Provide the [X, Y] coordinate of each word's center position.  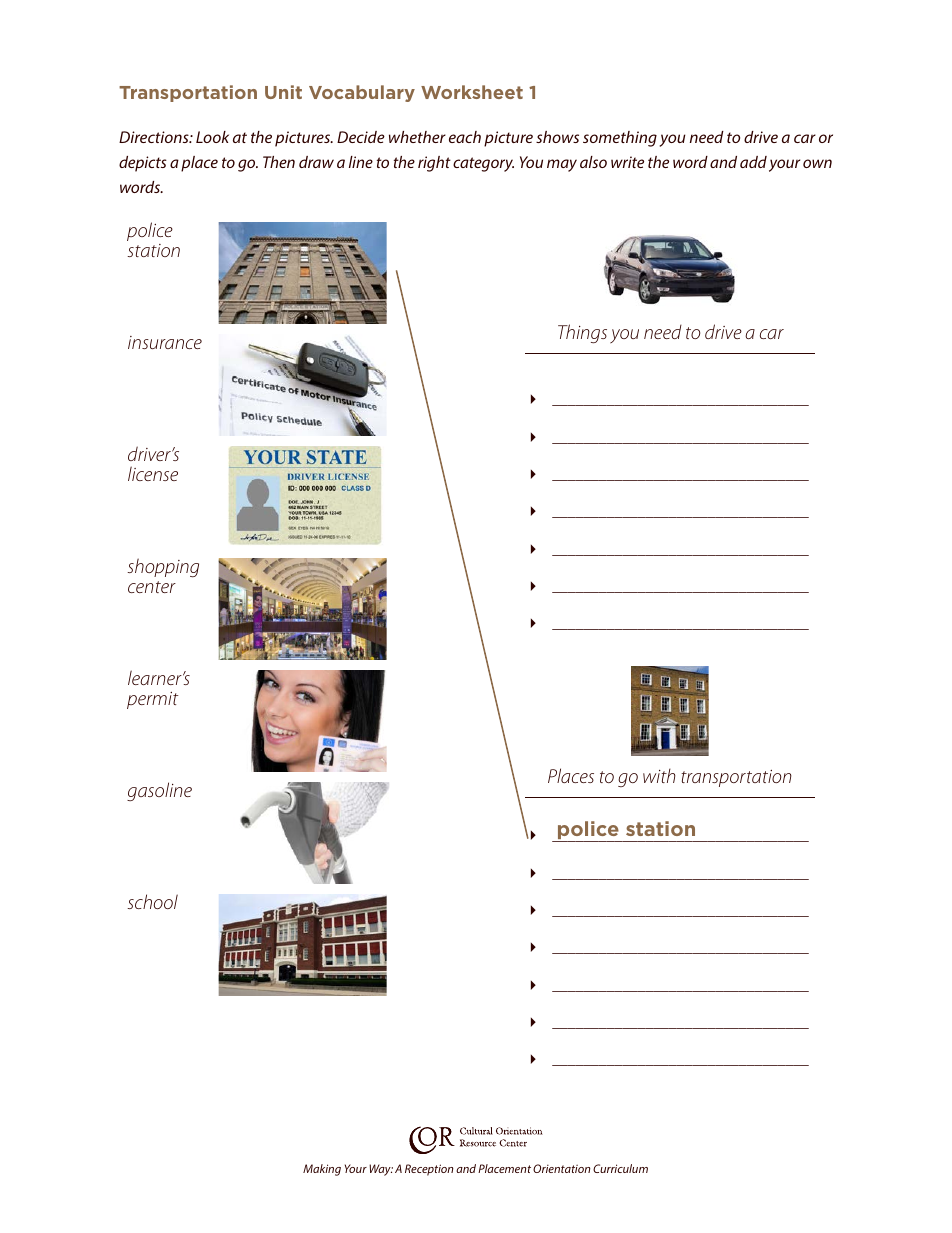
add [753, 162]
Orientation [562, 1168]
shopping [163, 567]
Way [381, 1170]
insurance [165, 342]
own [817, 163]
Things [582, 333]
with [659, 775]
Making [322, 1170]
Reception [429, 1170]
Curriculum [620, 1168]
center [152, 587]
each [465, 137]
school [152, 901]
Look [212, 137]
